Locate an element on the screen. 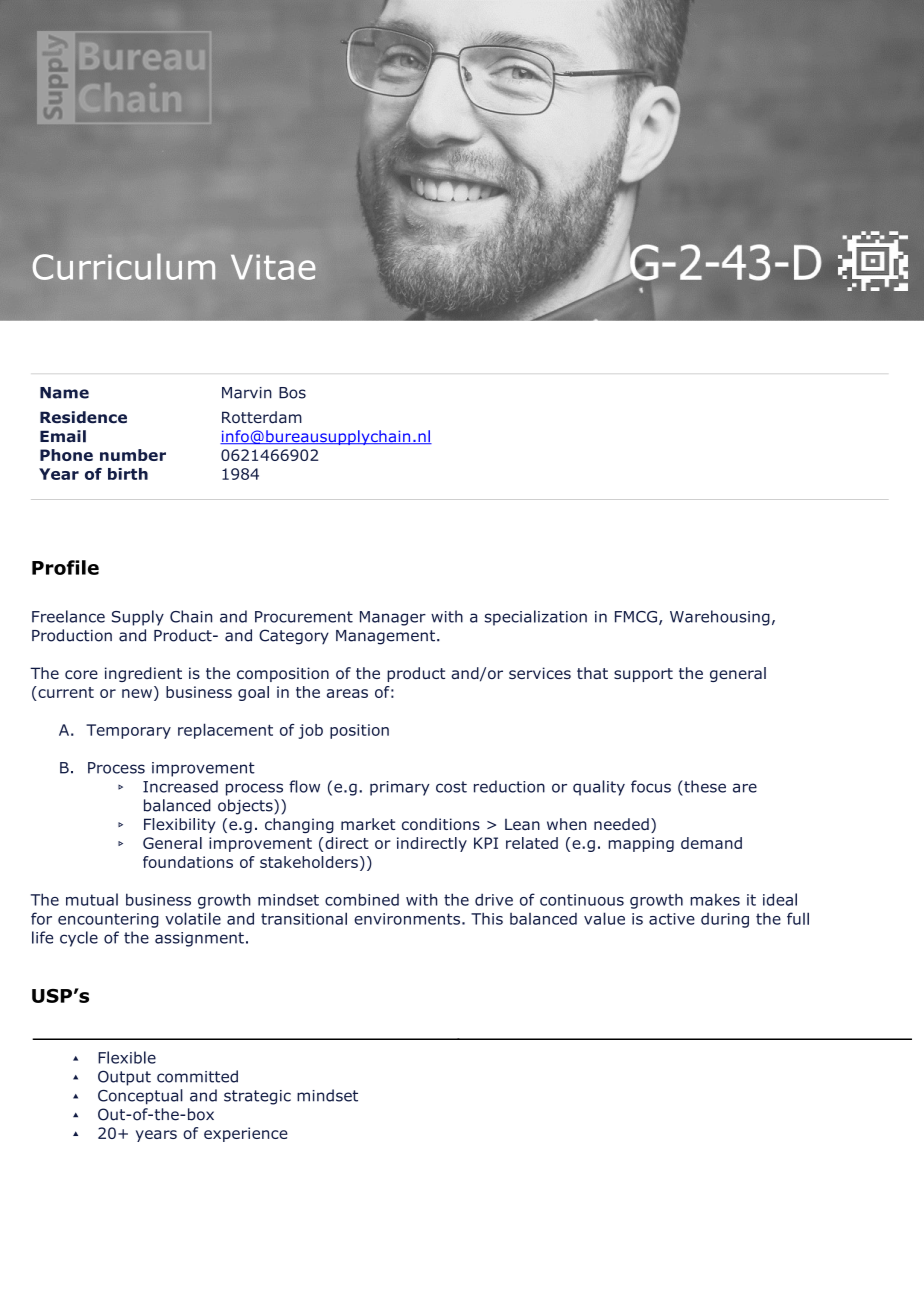 The height and width of the screenshot is (1308, 924). combined is located at coordinates (362, 899).
